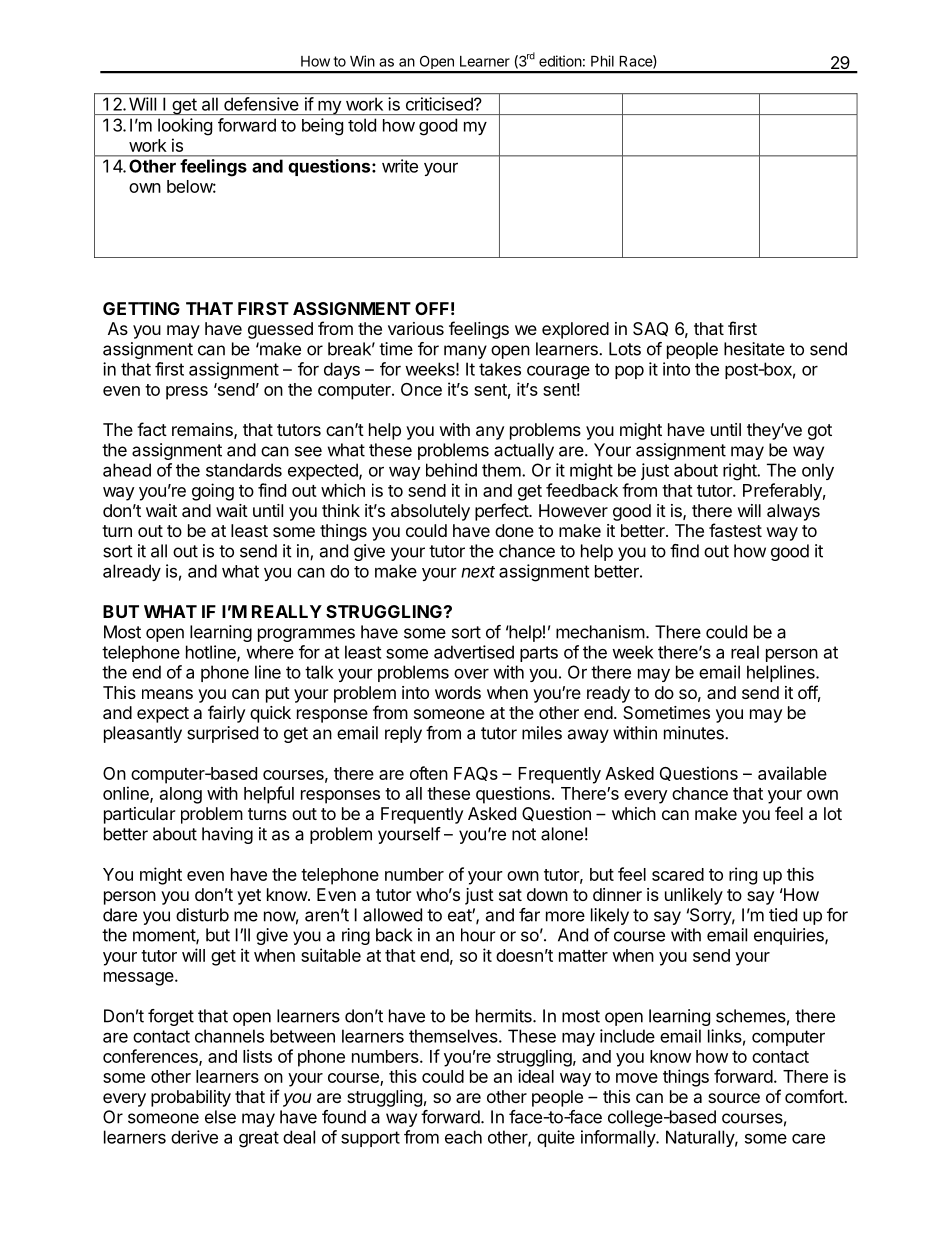  Describe the element at coordinates (734, 1098) in the document. I see `source` at that location.
